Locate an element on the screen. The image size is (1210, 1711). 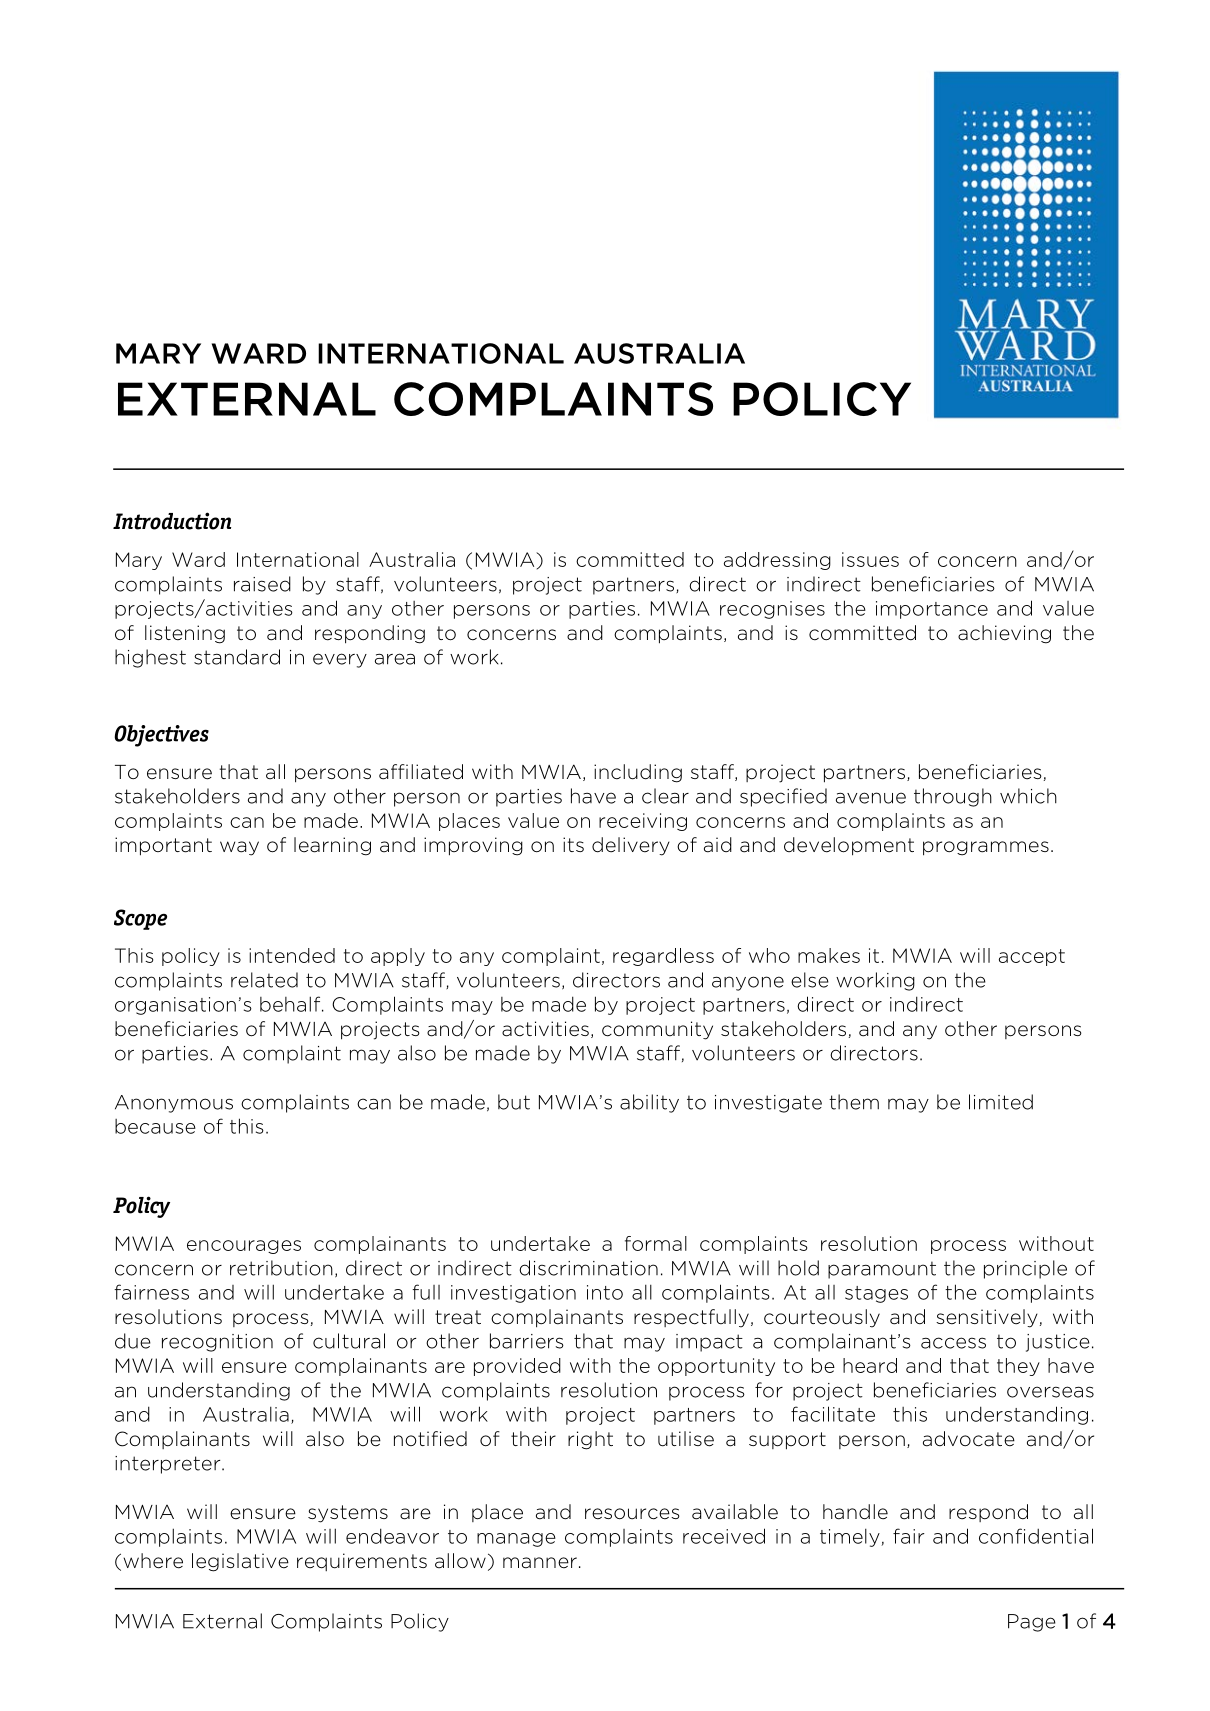
raised is located at coordinates (262, 584).
